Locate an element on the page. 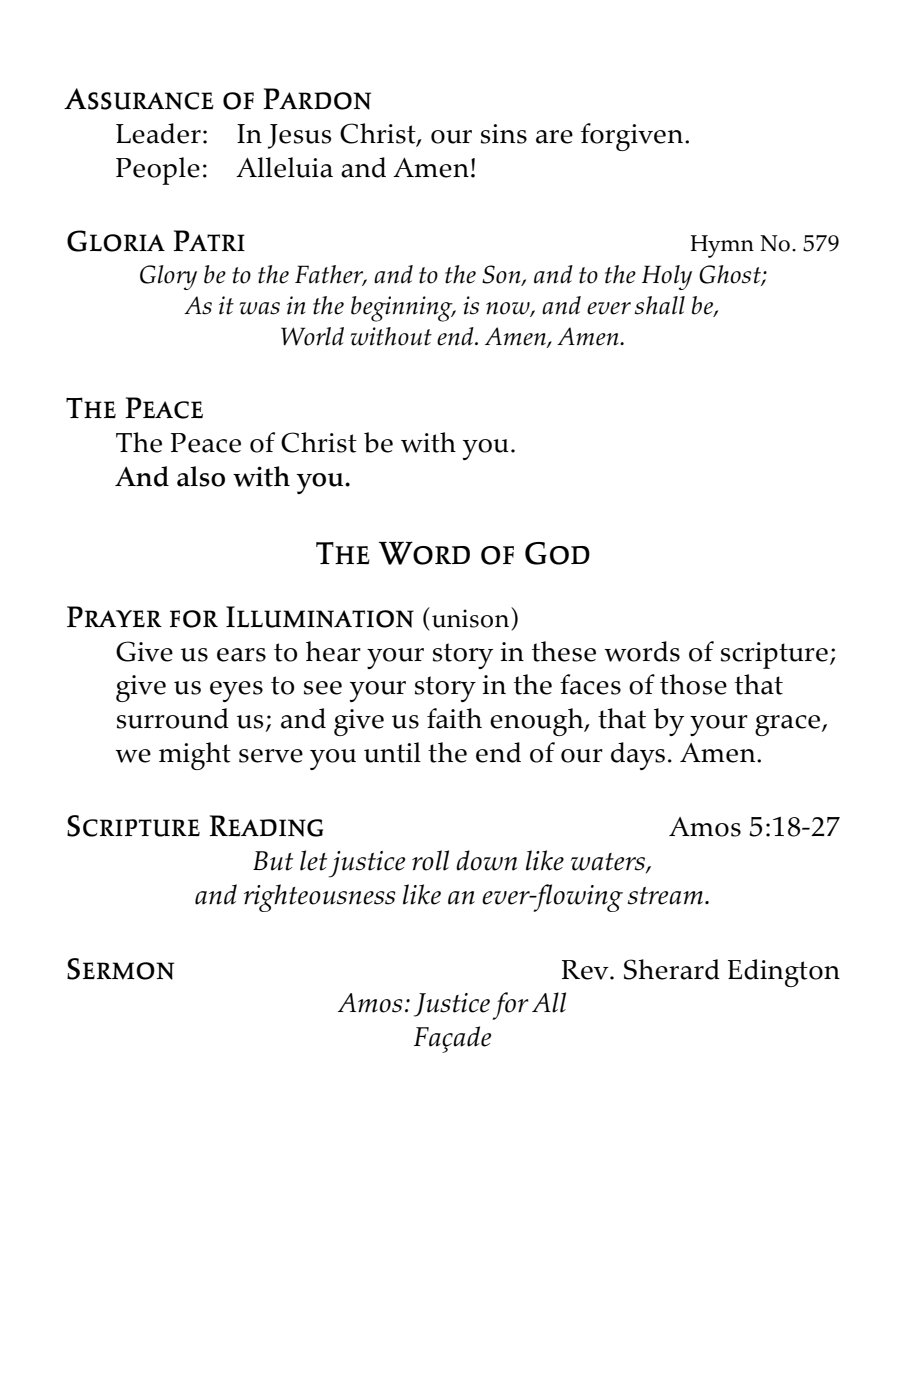 Image resolution: width=906 pixels, height=1400 pixels. might is located at coordinates (195, 756).
